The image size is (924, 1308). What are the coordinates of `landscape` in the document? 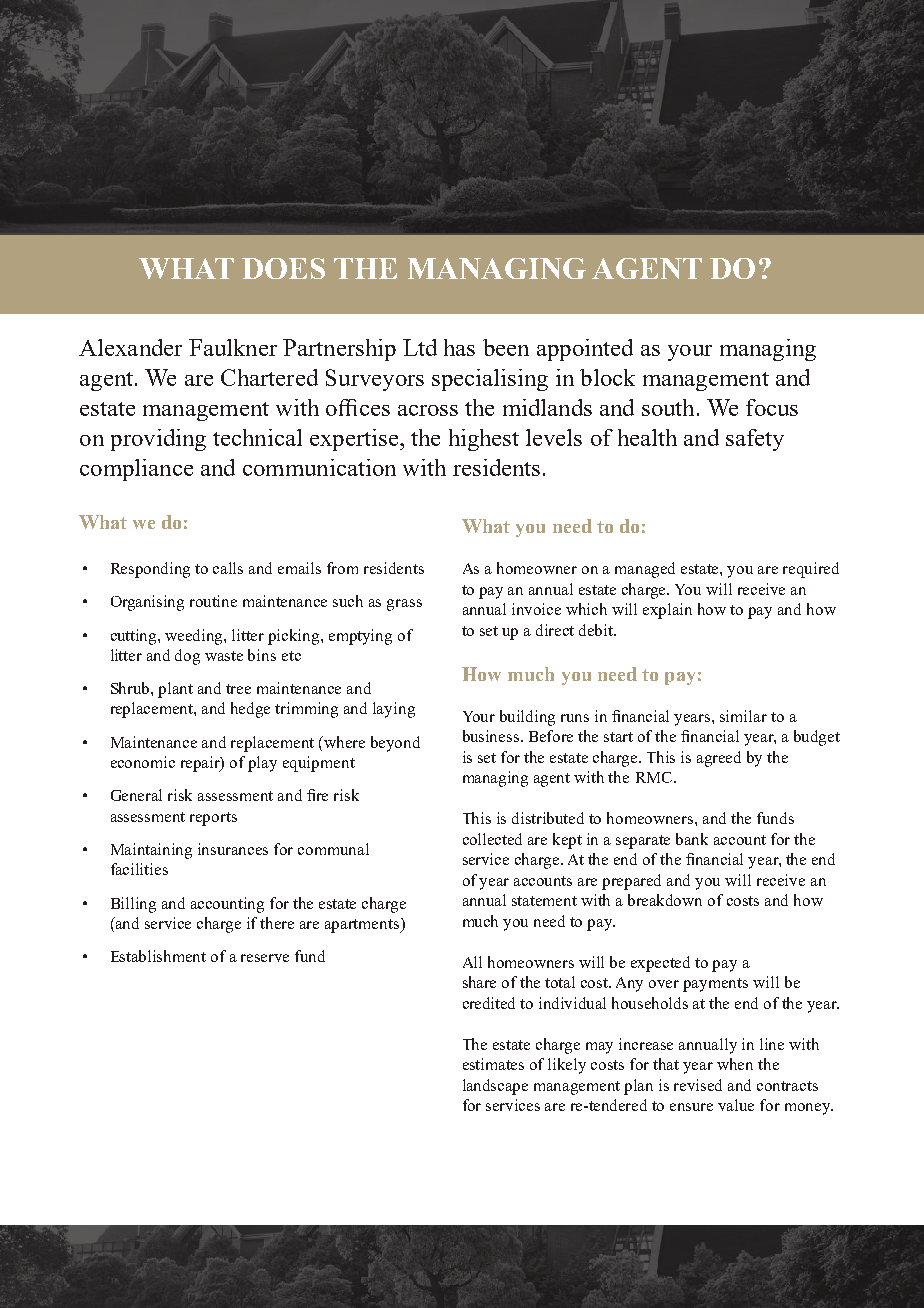 It's located at (495, 1087).
